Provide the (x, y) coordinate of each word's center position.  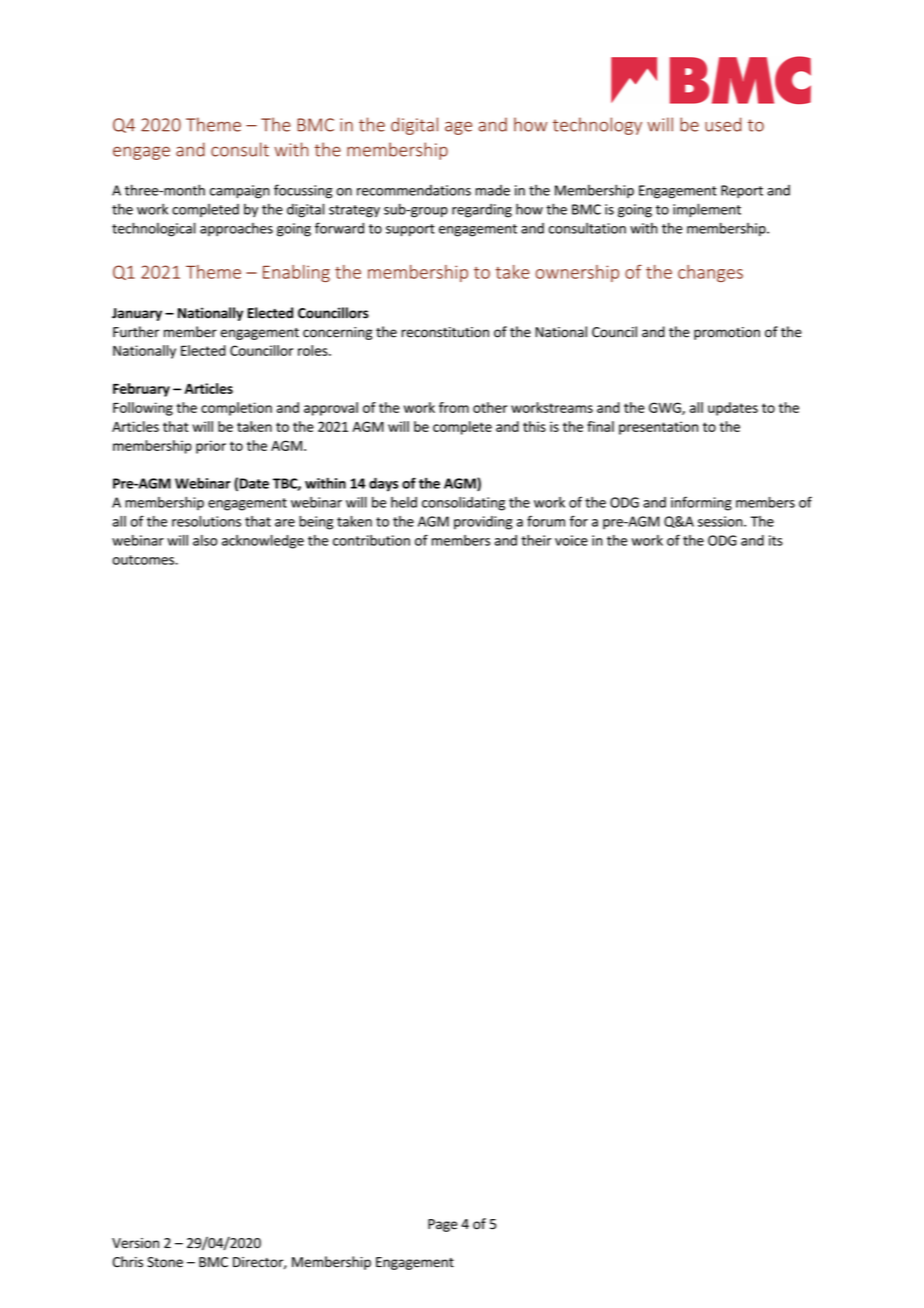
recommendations (414, 190)
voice (571, 540)
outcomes (144, 560)
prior (211, 447)
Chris (128, 1262)
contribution (371, 540)
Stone (165, 1262)
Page (442, 1225)
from (454, 407)
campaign (240, 192)
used (723, 124)
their (536, 540)
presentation (658, 428)
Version (135, 1243)
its (776, 540)
